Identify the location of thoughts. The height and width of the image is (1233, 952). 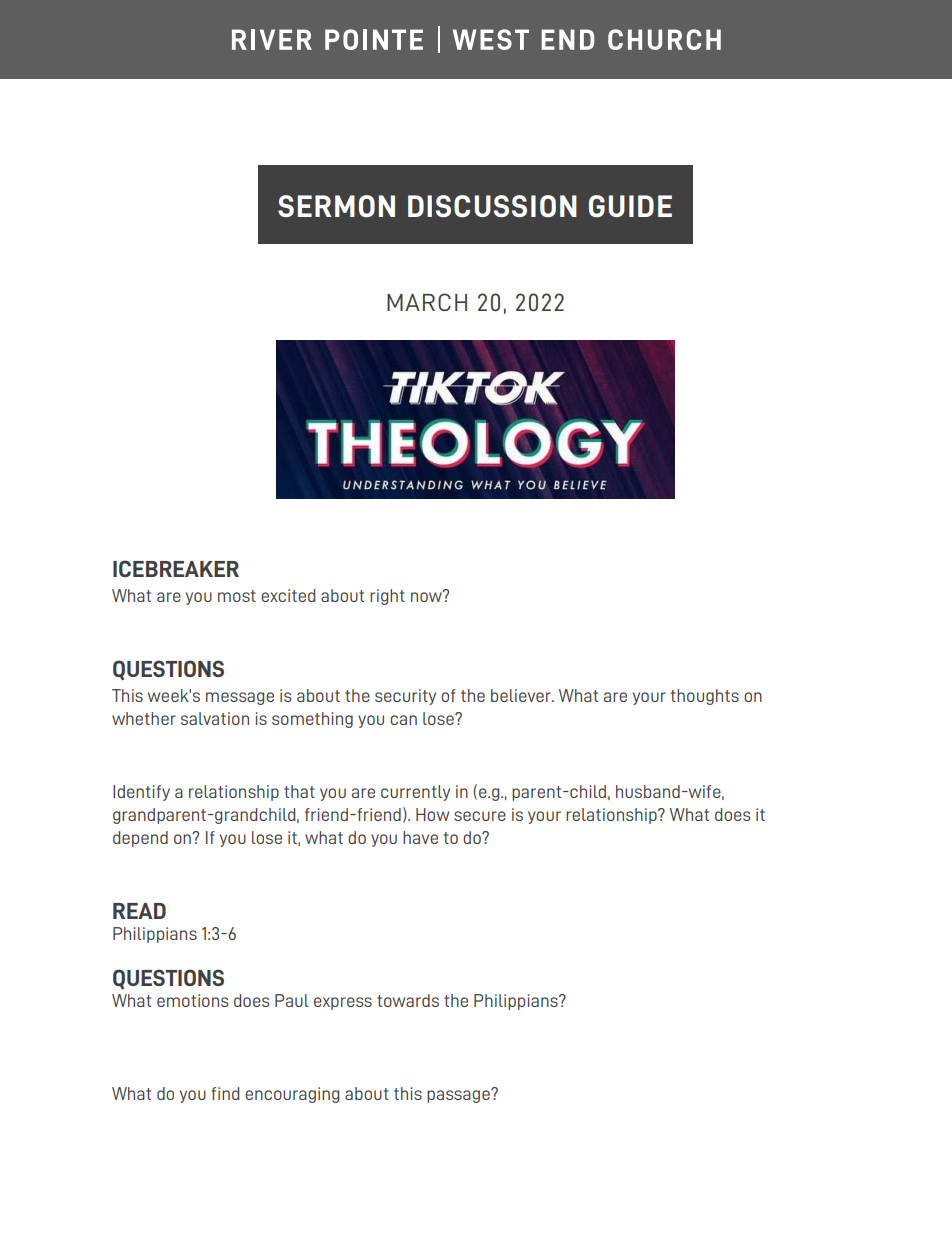
(705, 697).
